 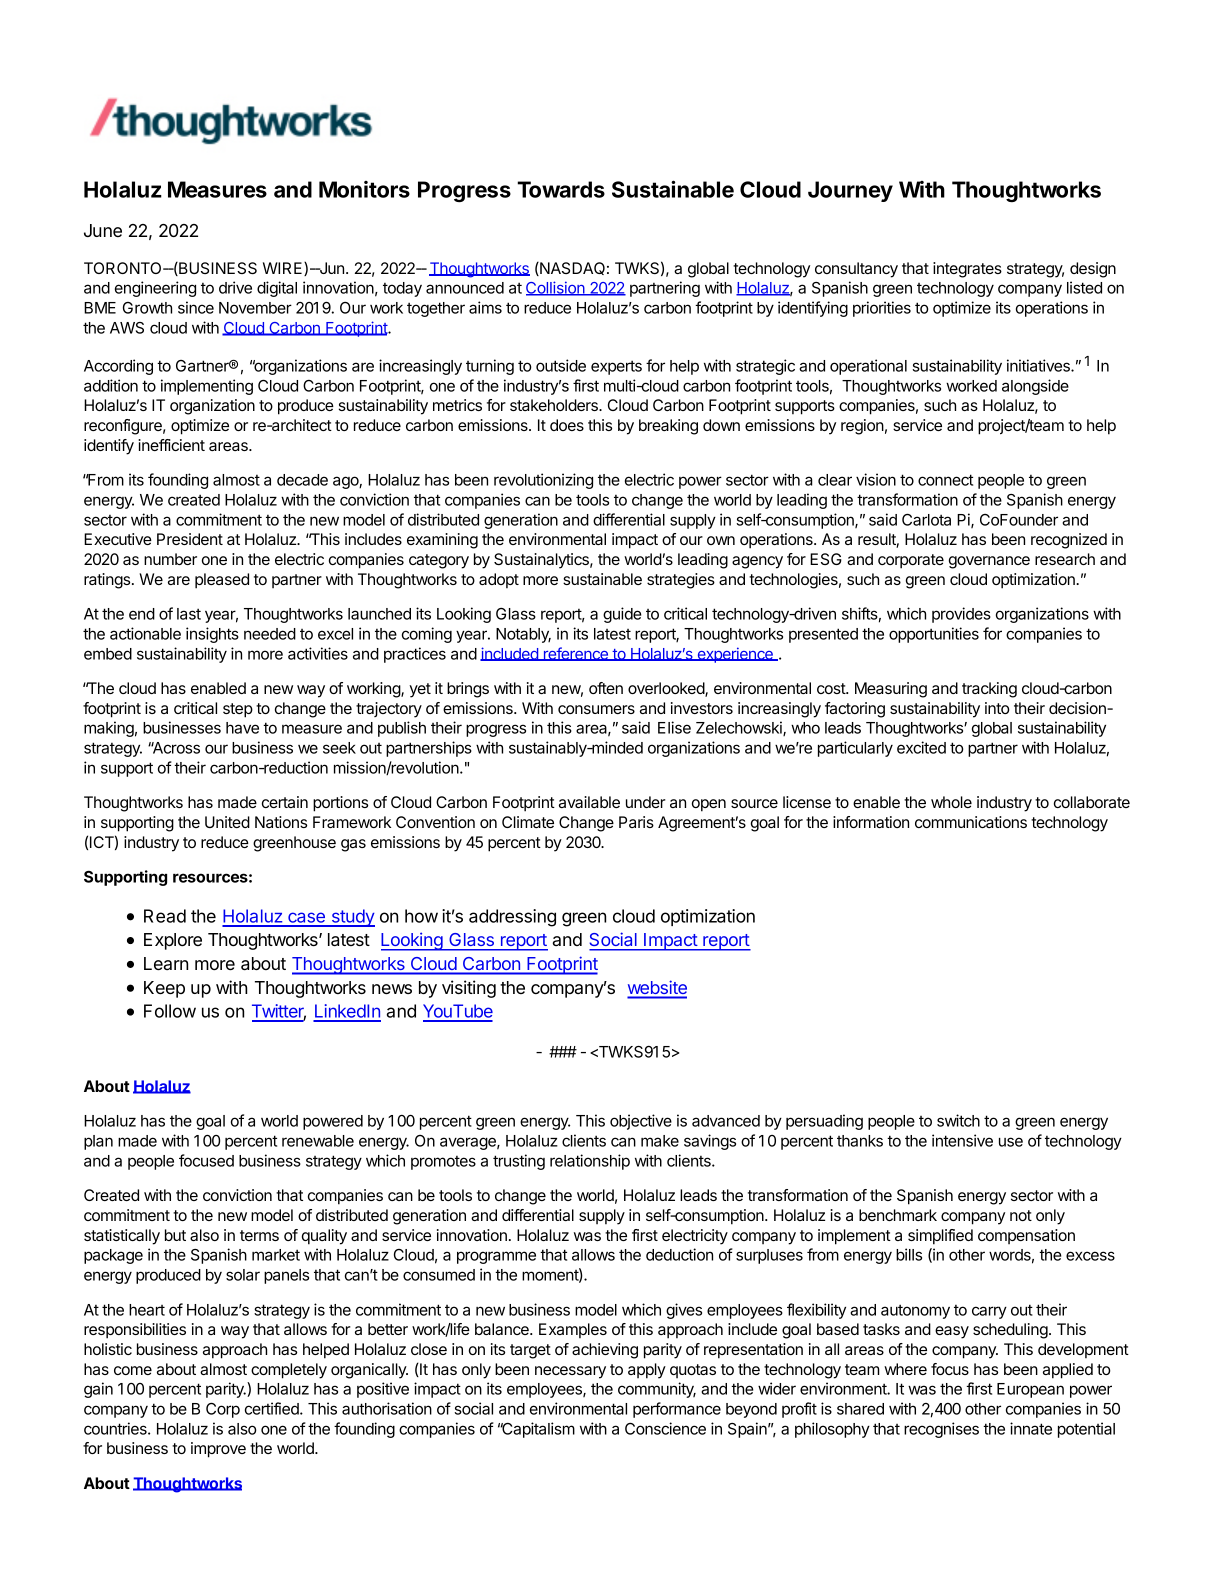 I want to click on renewable, so click(x=318, y=1141).
